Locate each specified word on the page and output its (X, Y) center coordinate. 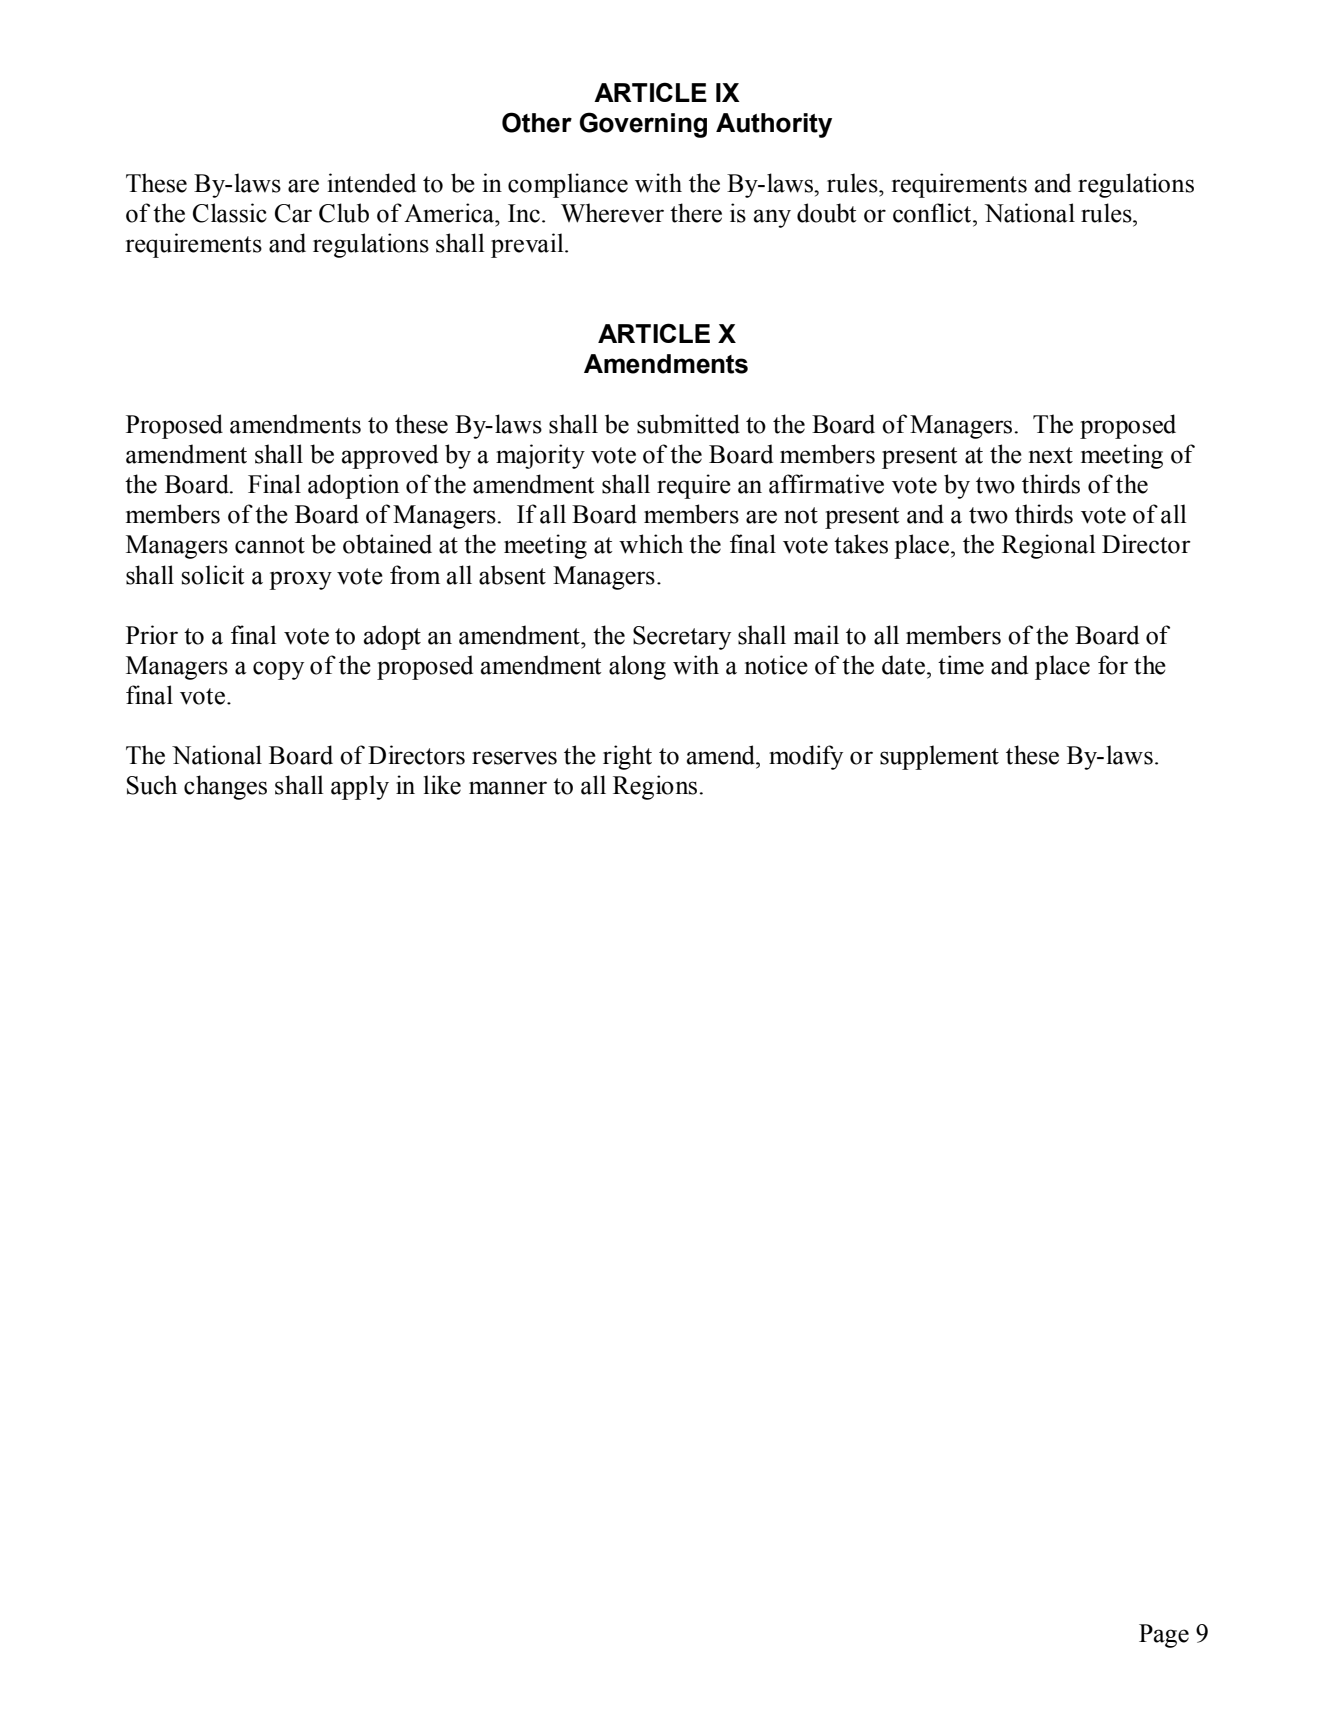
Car (293, 213)
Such (152, 785)
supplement (939, 757)
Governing (643, 125)
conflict (933, 213)
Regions (656, 787)
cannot (270, 545)
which (651, 544)
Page (1164, 1636)
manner (508, 788)
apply (360, 787)
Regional (1049, 546)
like (442, 785)
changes (225, 787)
